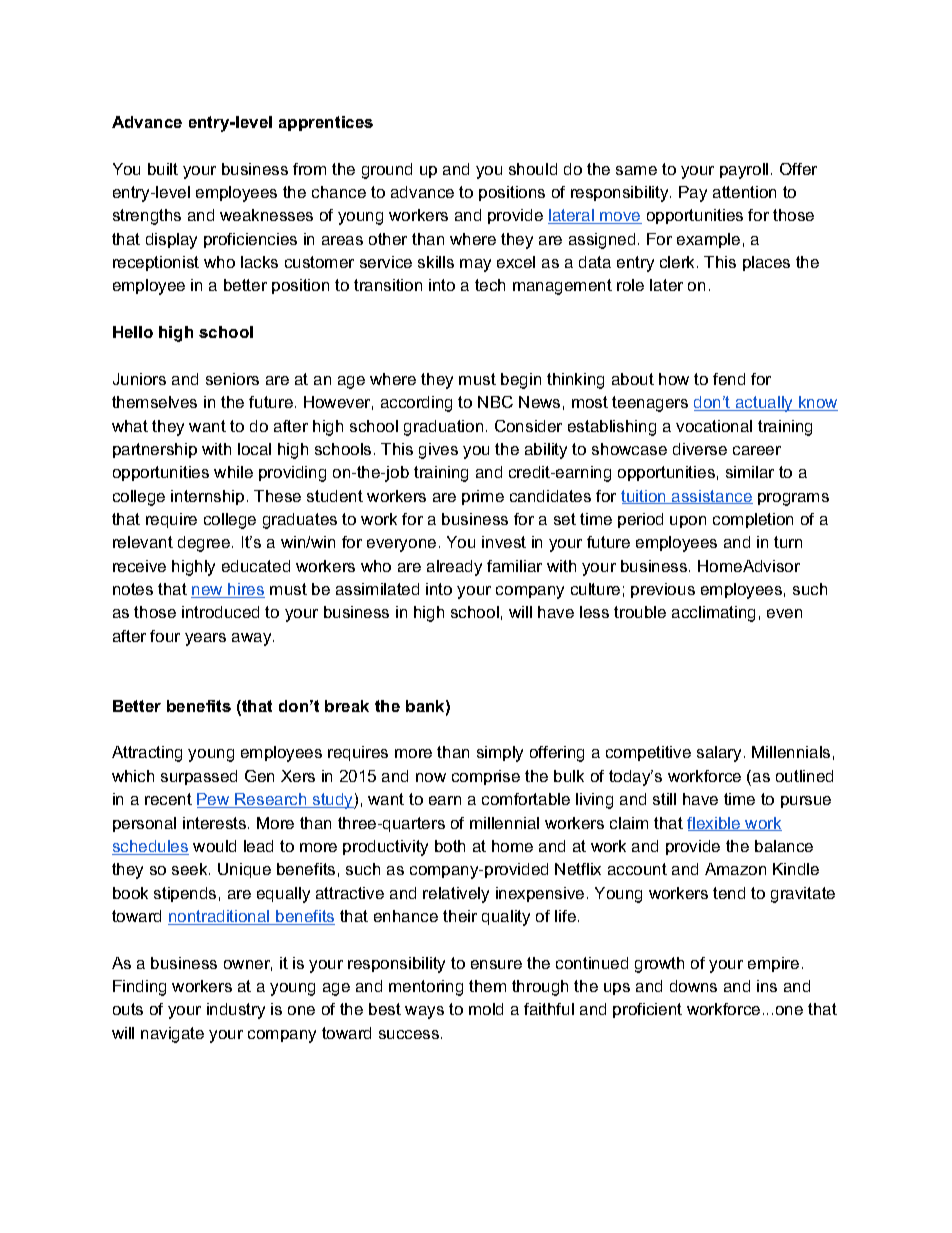 The height and width of the screenshot is (1233, 952). What do you see at coordinates (163, 169) in the screenshot?
I see `built` at bounding box center [163, 169].
